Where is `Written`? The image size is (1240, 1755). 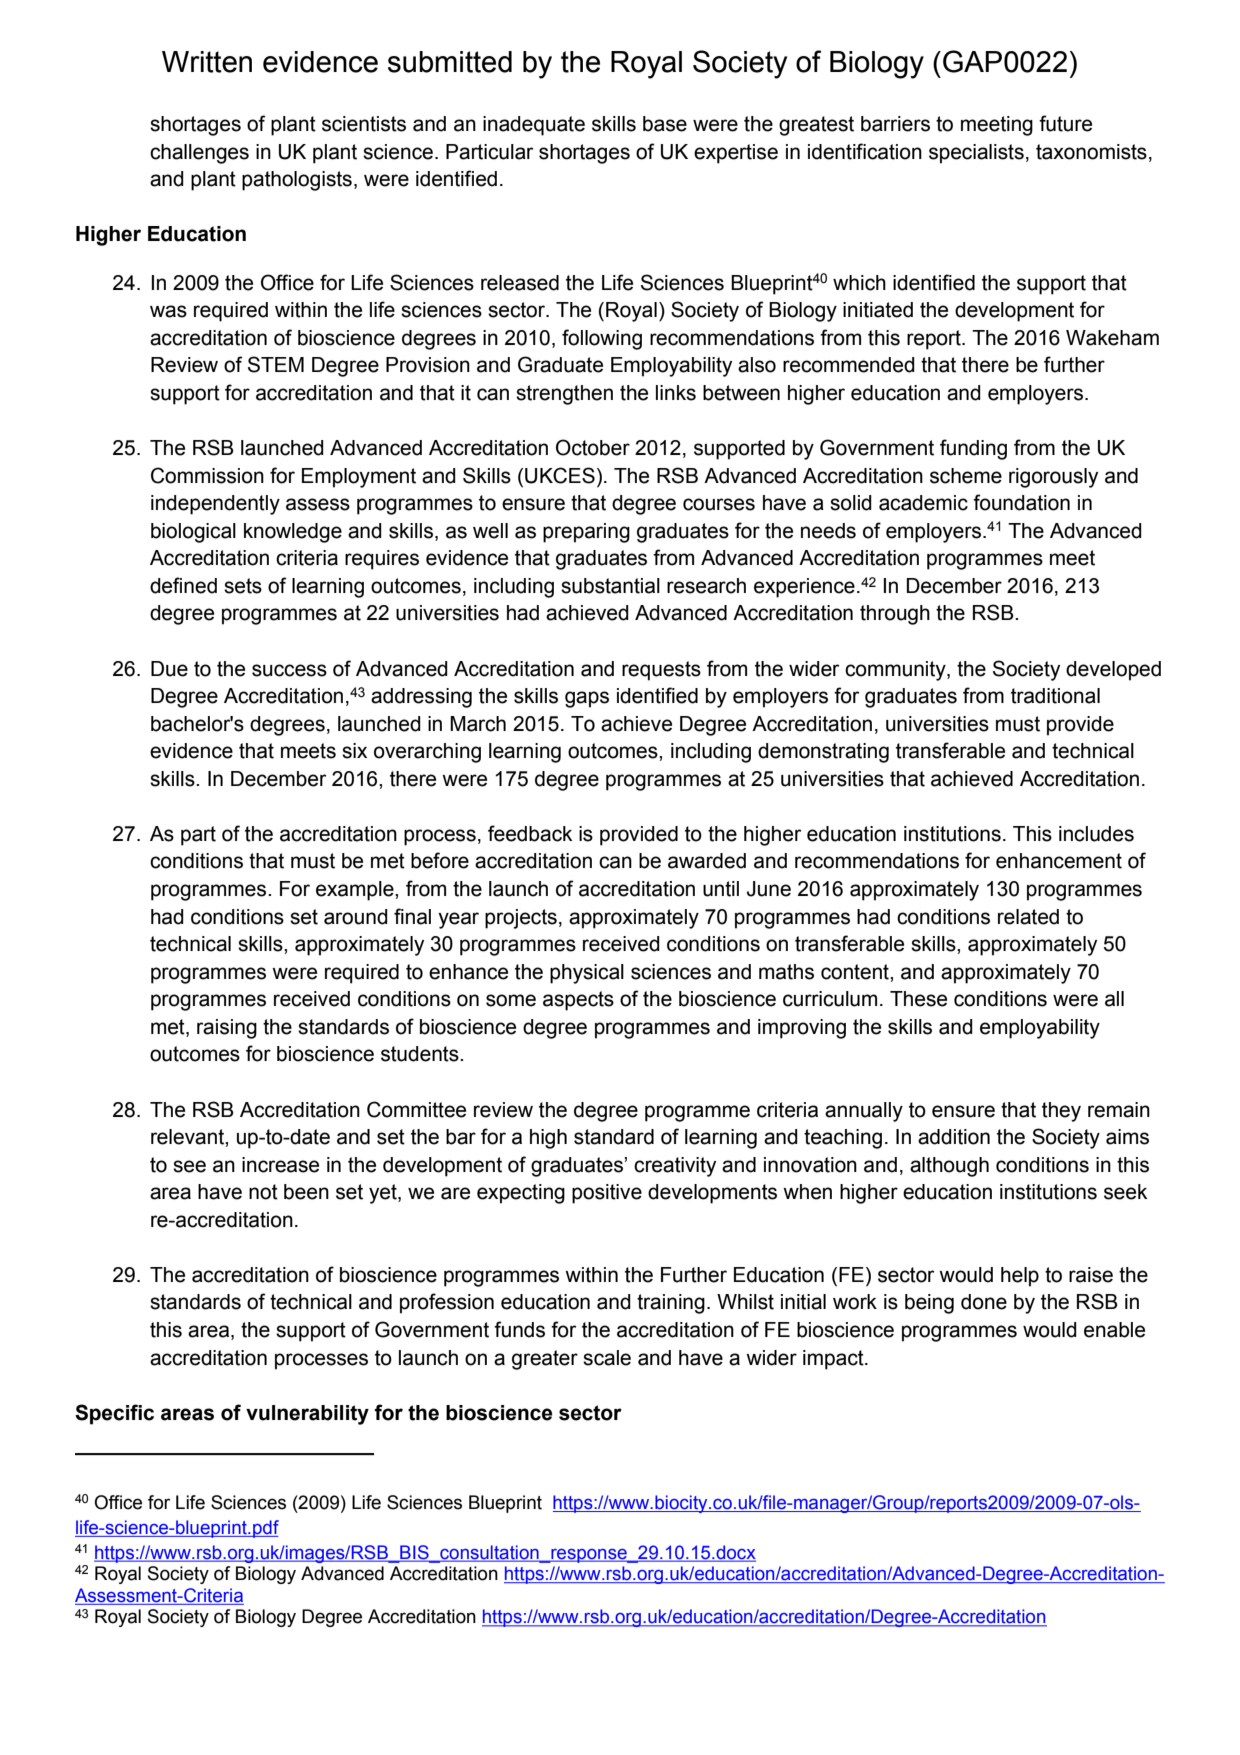
Written is located at coordinates (207, 62).
